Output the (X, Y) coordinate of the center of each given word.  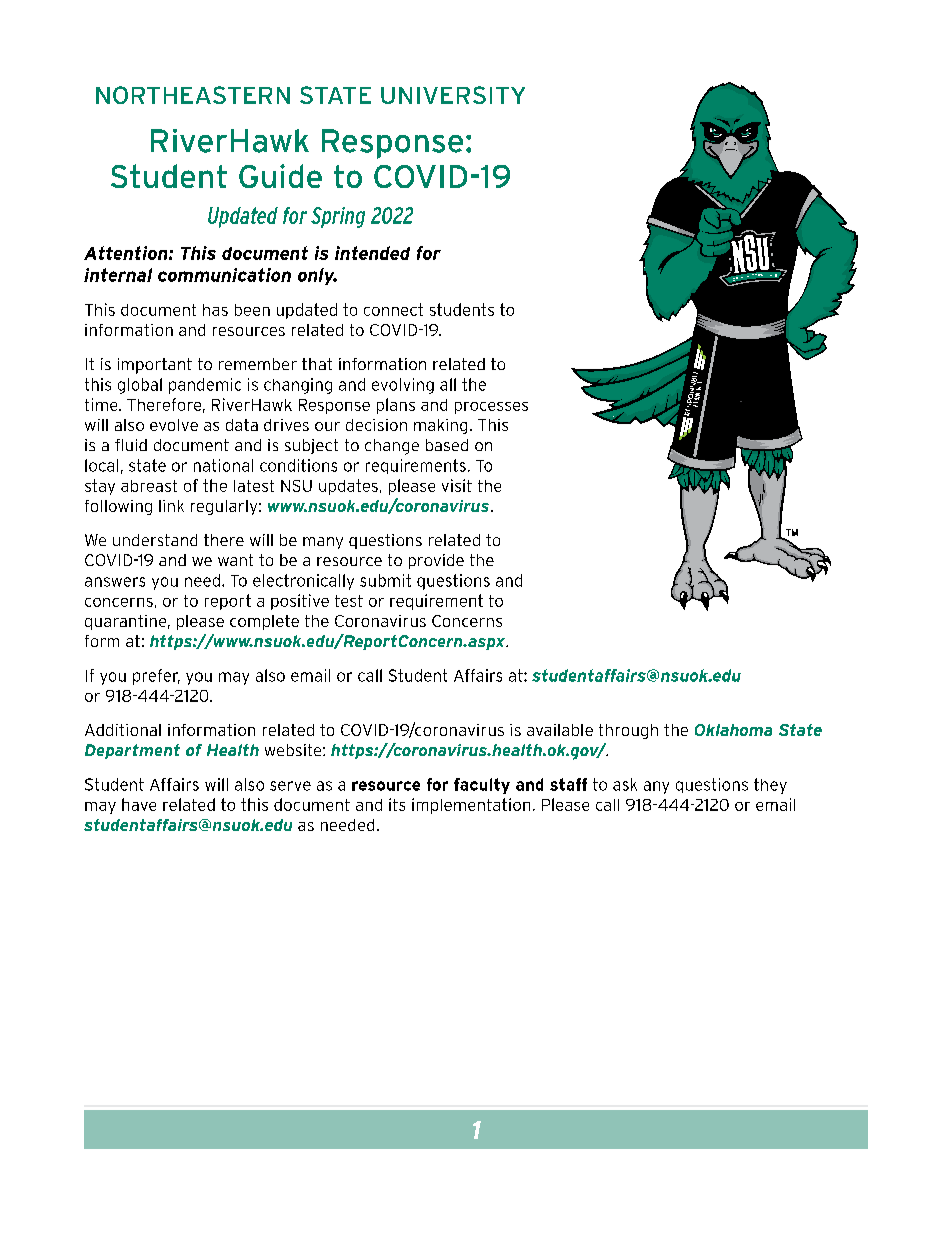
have (139, 804)
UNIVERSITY (453, 95)
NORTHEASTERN (193, 95)
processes (491, 408)
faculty (482, 786)
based (447, 445)
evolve (174, 425)
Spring (338, 217)
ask (625, 784)
